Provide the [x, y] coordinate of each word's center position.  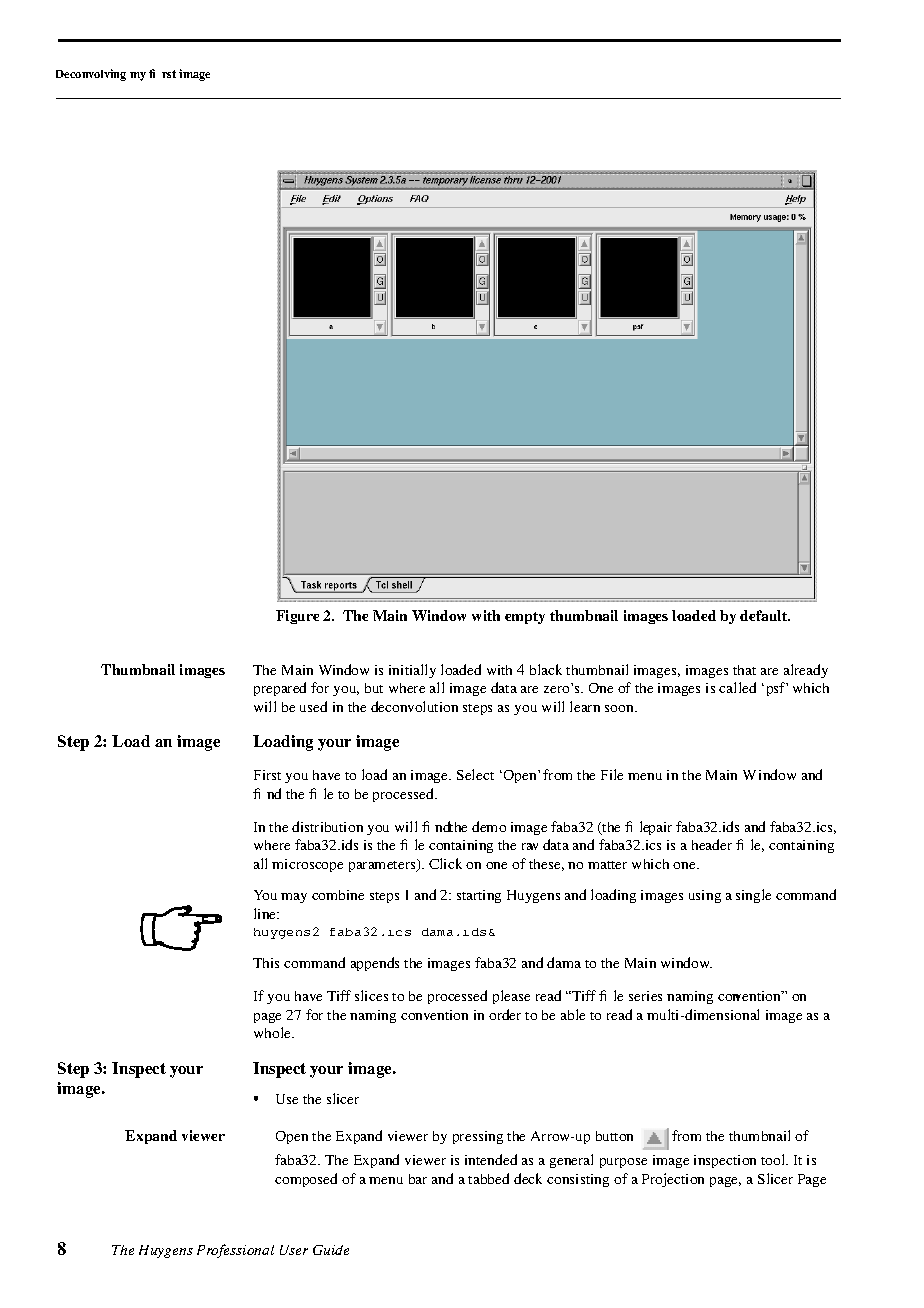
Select [475, 774]
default [765, 615]
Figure [297, 617]
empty [525, 618]
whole [274, 1032]
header [712, 844]
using [705, 896]
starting [479, 896]
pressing [478, 1137]
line [266, 913]
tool [774, 1159]
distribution [327, 826]
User [294, 1250]
